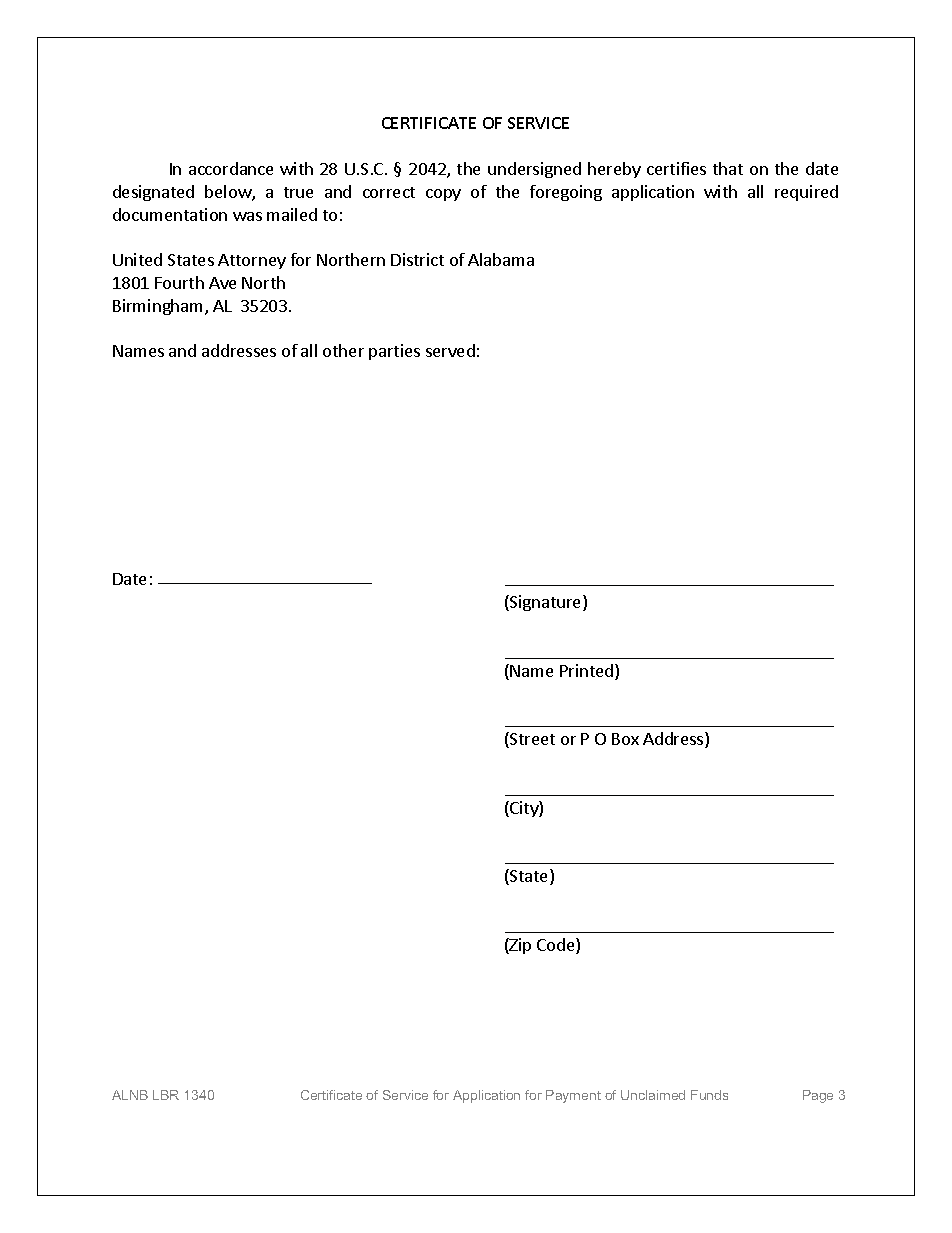 The image size is (952, 1233). What do you see at coordinates (588, 672) in the screenshot?
I see `Printed` at bounding box center [588, 672].
